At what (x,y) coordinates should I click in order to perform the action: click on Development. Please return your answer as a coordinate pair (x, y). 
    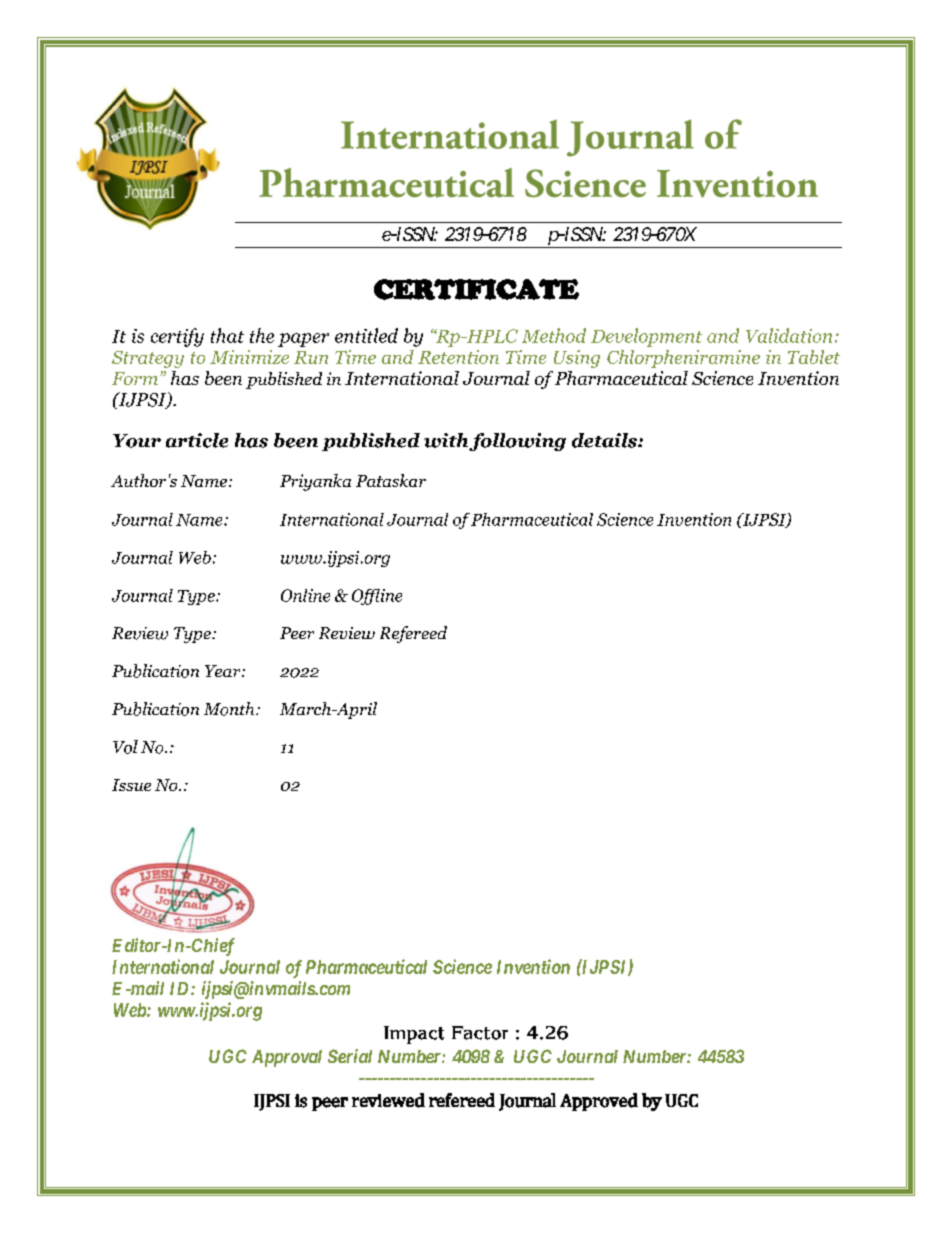
    Looking at the image, I should click on (646, 337).
